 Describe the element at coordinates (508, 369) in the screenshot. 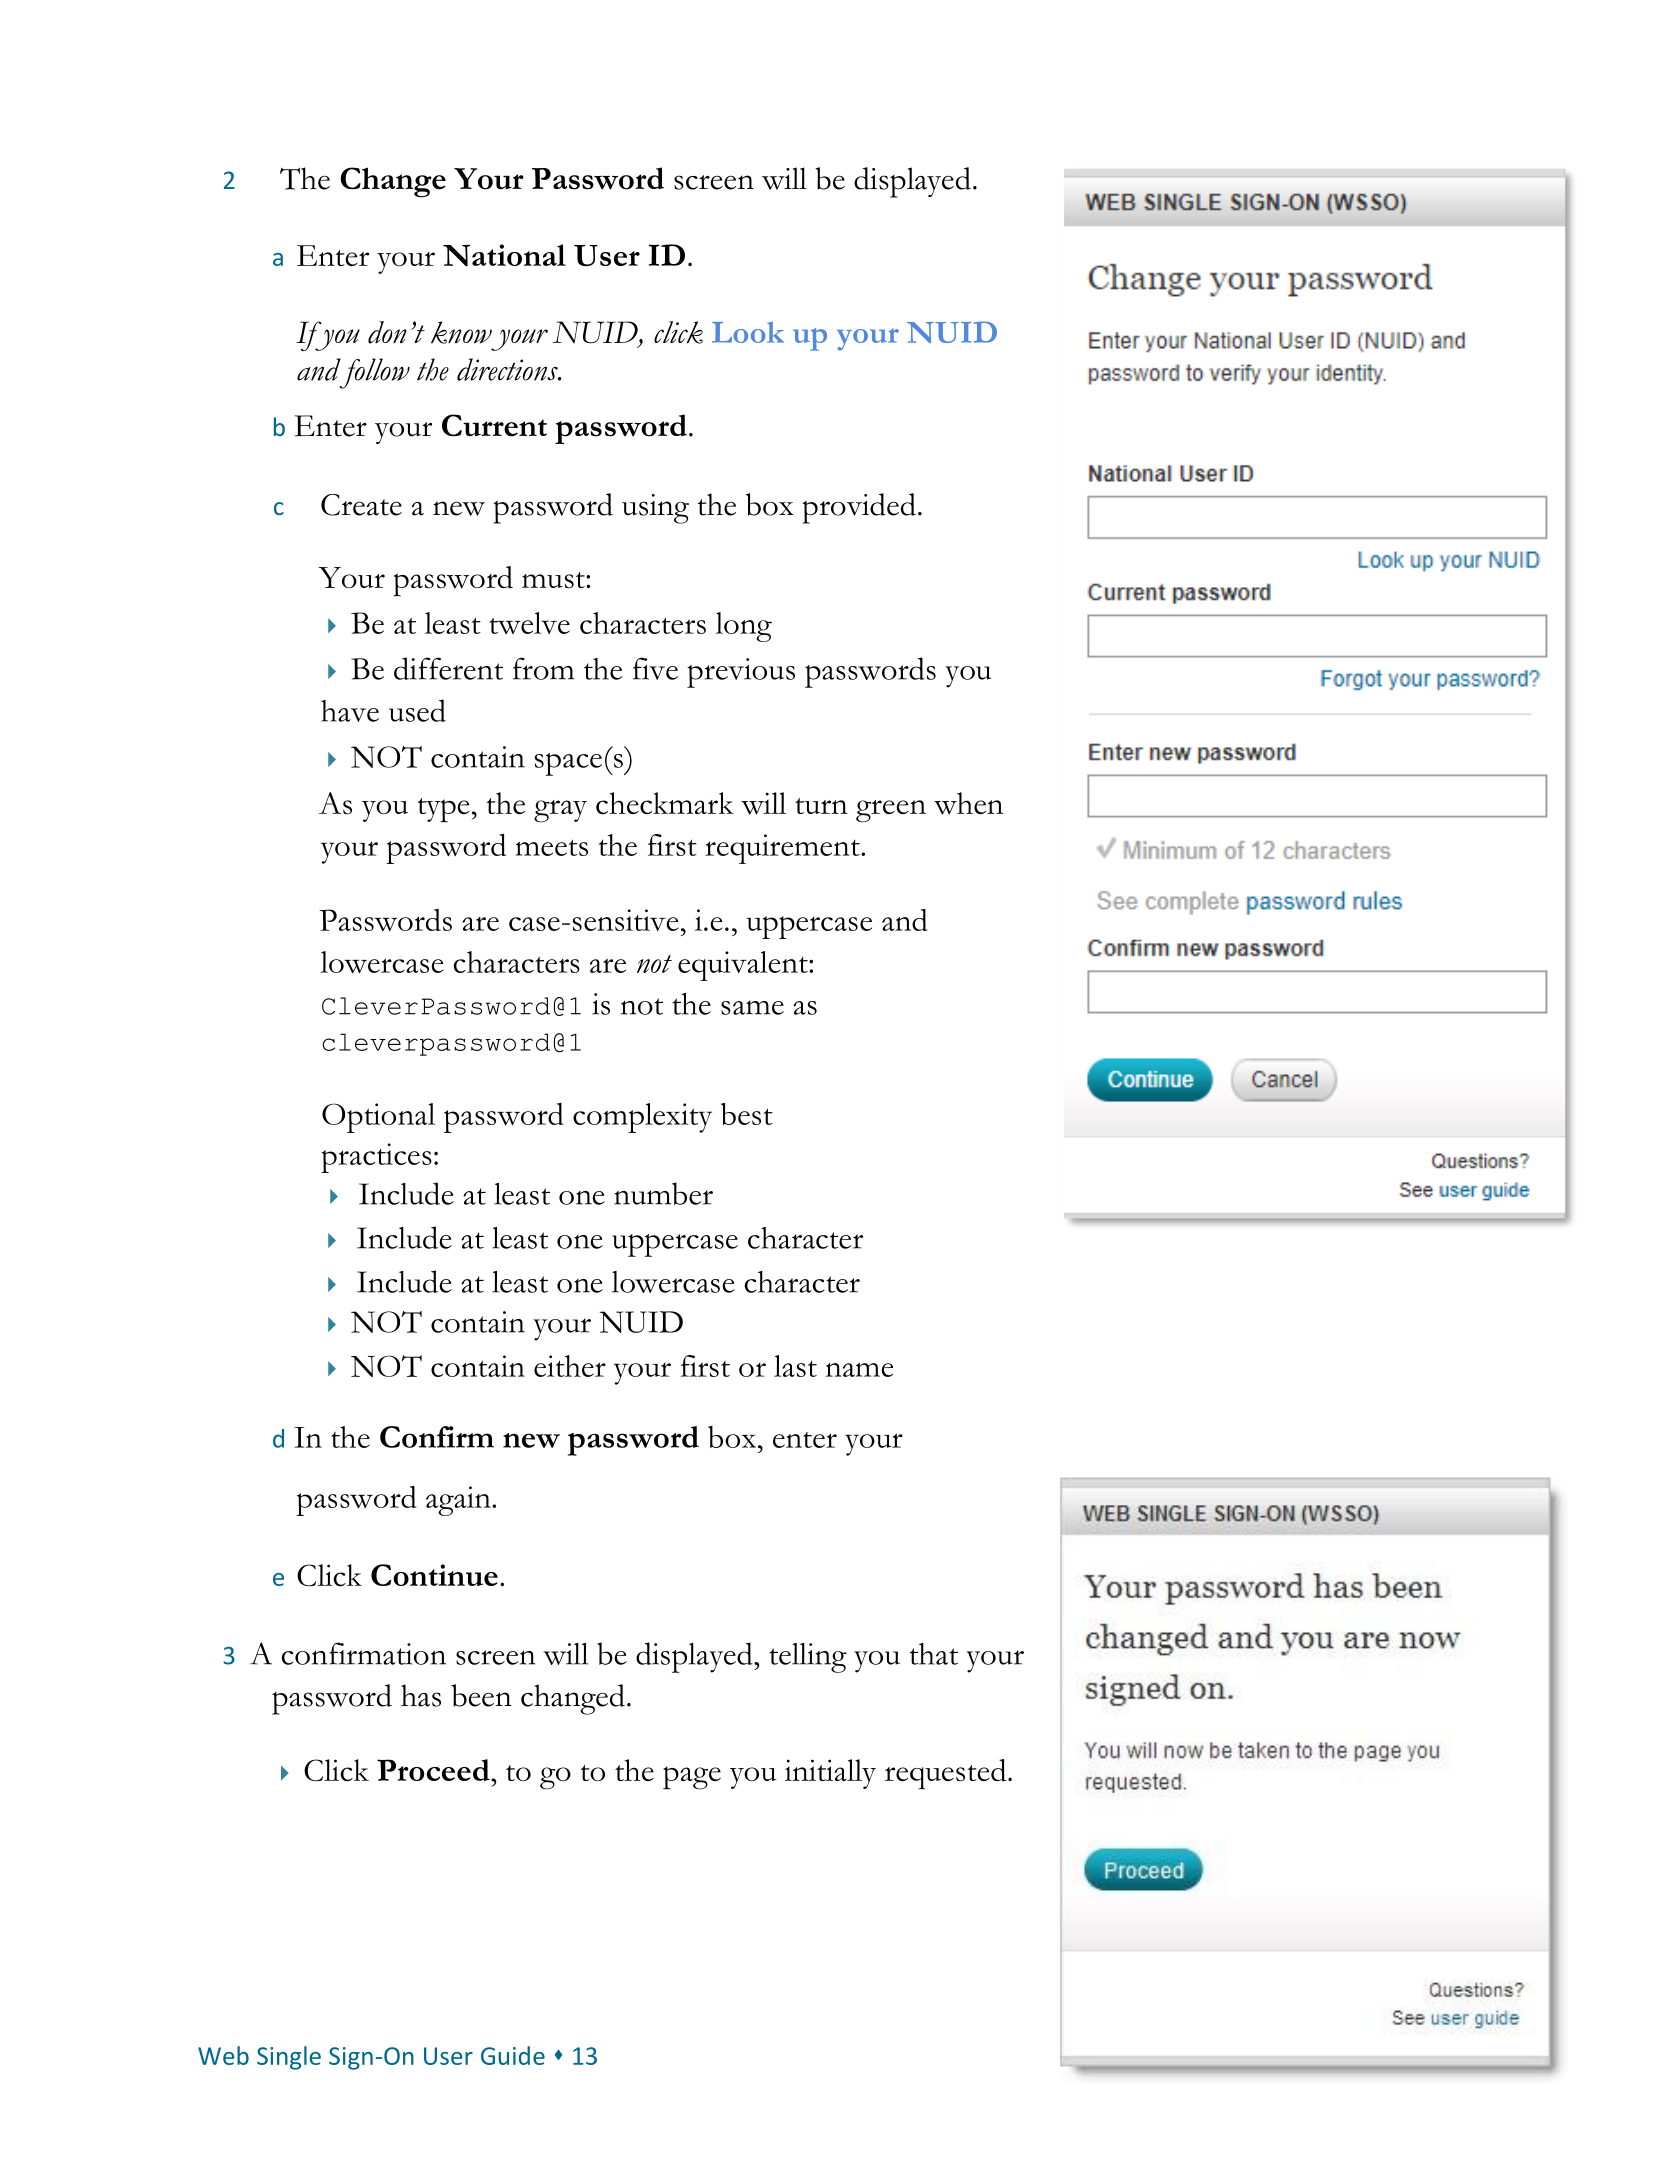

I see `directions` at that location.
